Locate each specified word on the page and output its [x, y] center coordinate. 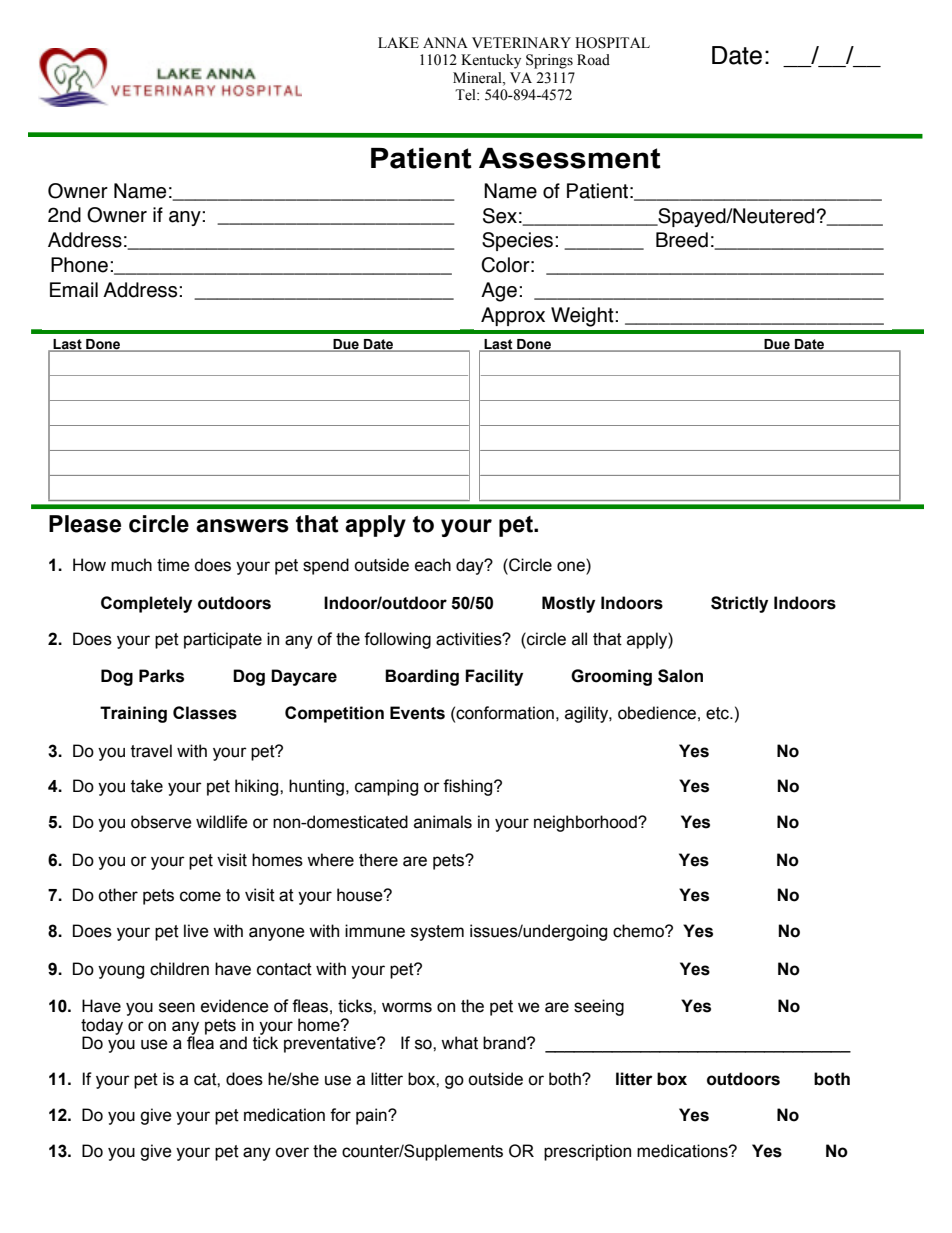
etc [718, 713]
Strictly [739, 604]
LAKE [398, 42]
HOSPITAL [612, 43]
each [433, 565]
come [200, 896]
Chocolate [670, 274]
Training [133, 714]
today [102, 1027]
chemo [639, 931]
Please [85, 524]
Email [74, 290]
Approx [513, 316]
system [437, 933]
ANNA [445, 42]
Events [417, 713]
